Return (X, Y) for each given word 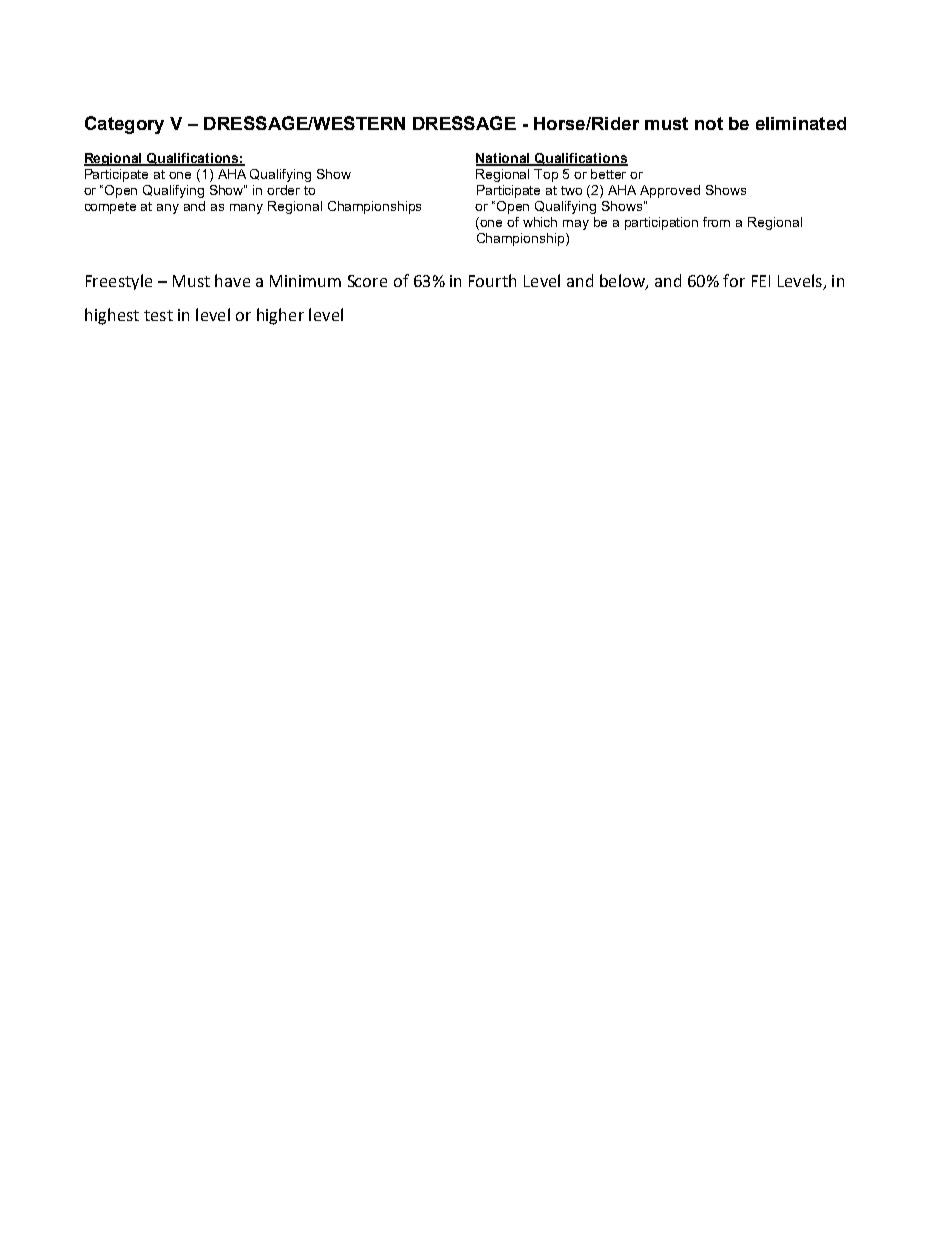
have (232, 280)
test (158, 315)
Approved (670, 191)
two (571, 190)
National (504, 159)
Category (124, 125)
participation (661, 223)
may (576, 225)
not (709, 123)
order (283, 190)
